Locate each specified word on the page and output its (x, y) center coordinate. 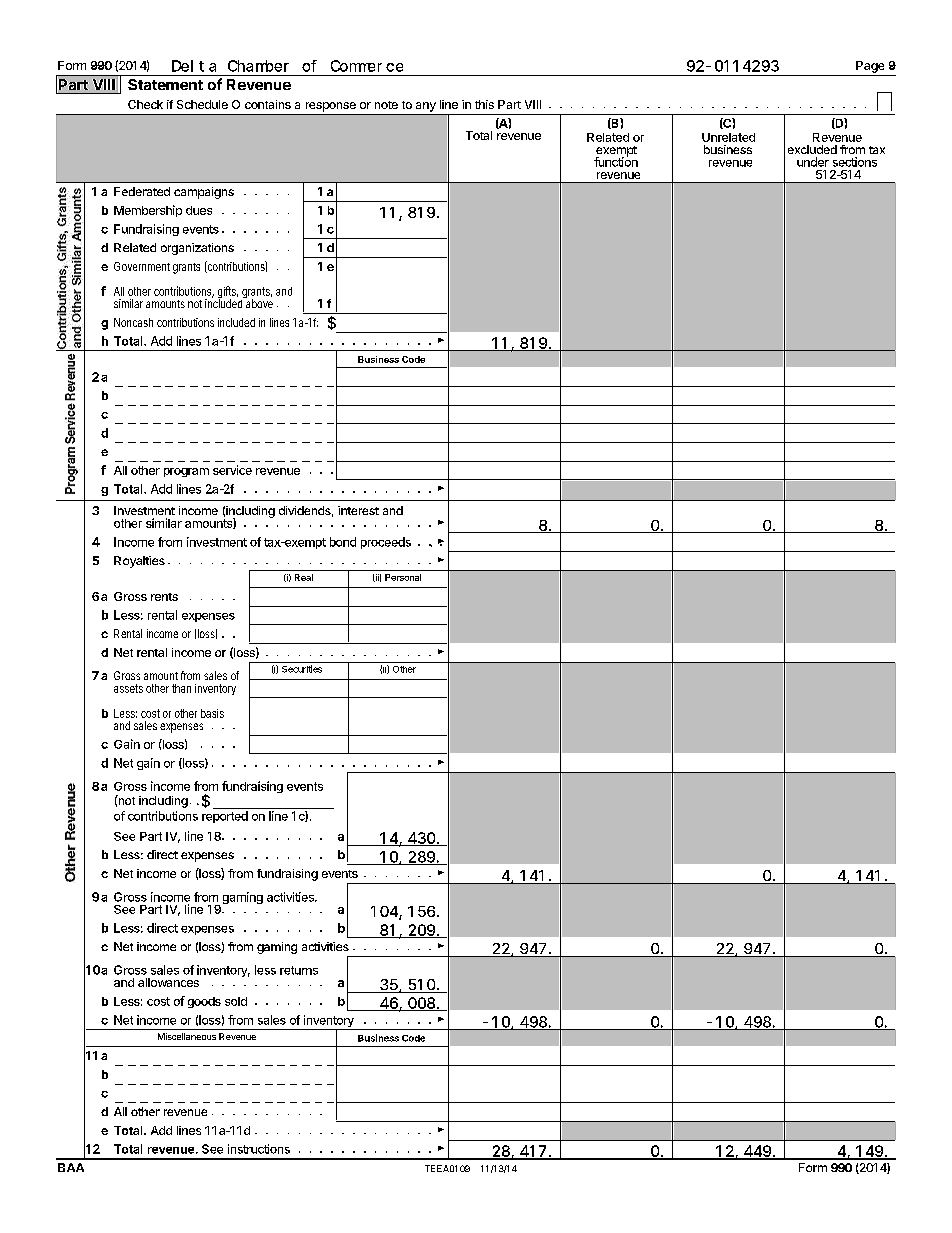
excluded (812, 149)
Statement (165, 84)
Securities (302, 669)
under (813, 162)
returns (299, 970)
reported (225, 817)
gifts (228, 293)
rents (164, 597)
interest (358, 510)
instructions (259, 1149)
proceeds (386, 543)
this (484, 104)
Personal (403, 577)
